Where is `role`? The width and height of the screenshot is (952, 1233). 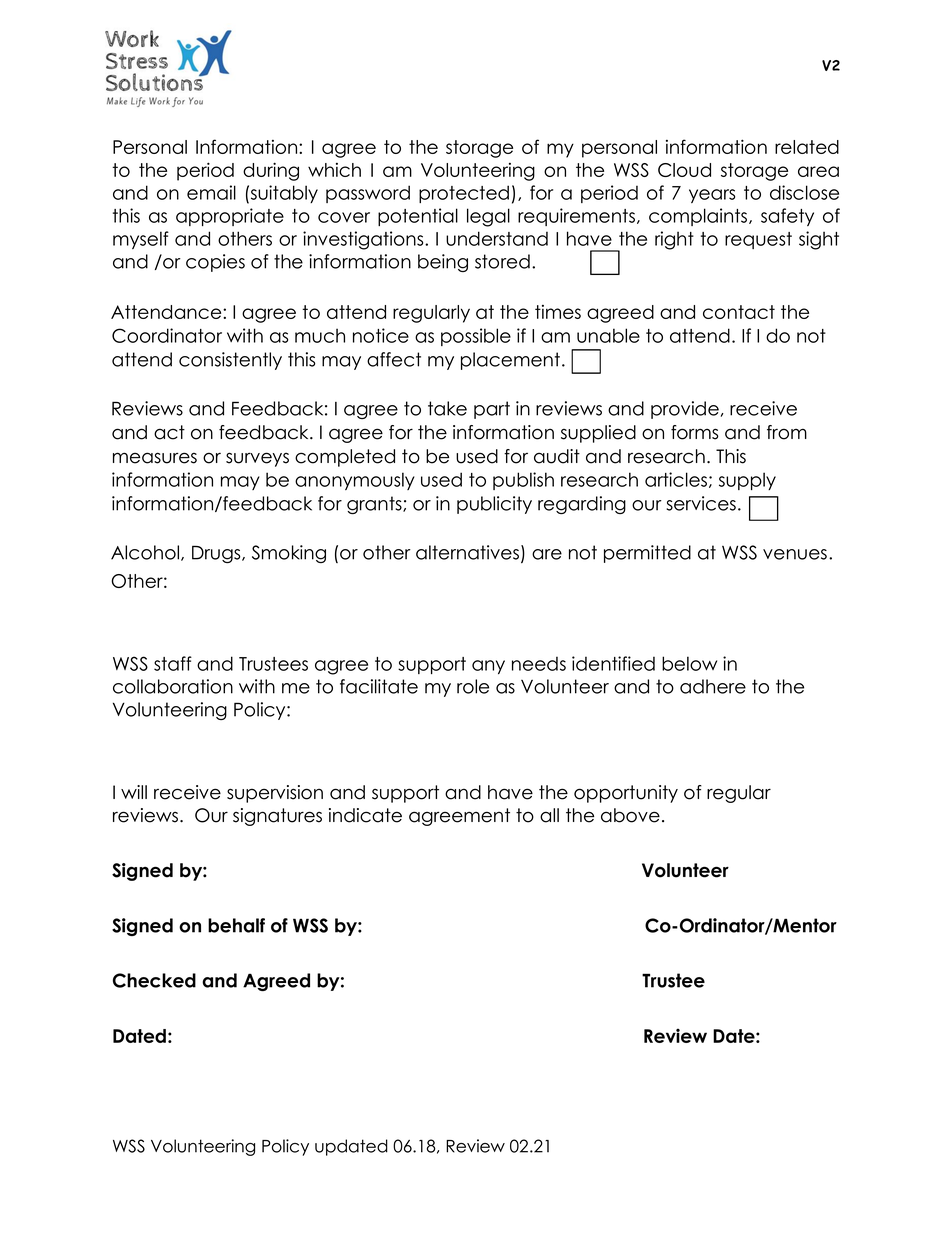 role is located at coordinates (473, 686).
